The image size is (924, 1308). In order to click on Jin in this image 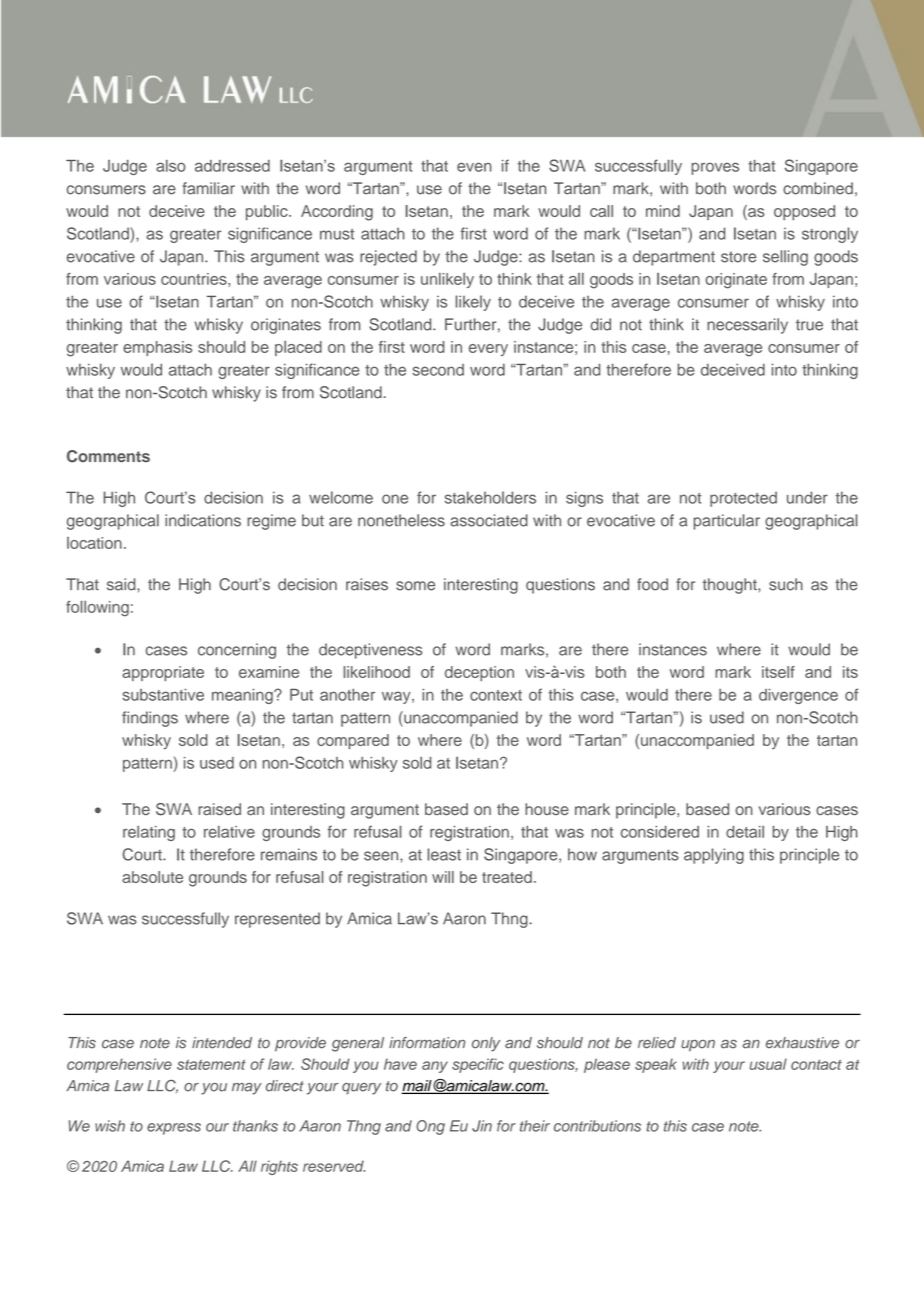, I will do `click(482, 1126)`.
